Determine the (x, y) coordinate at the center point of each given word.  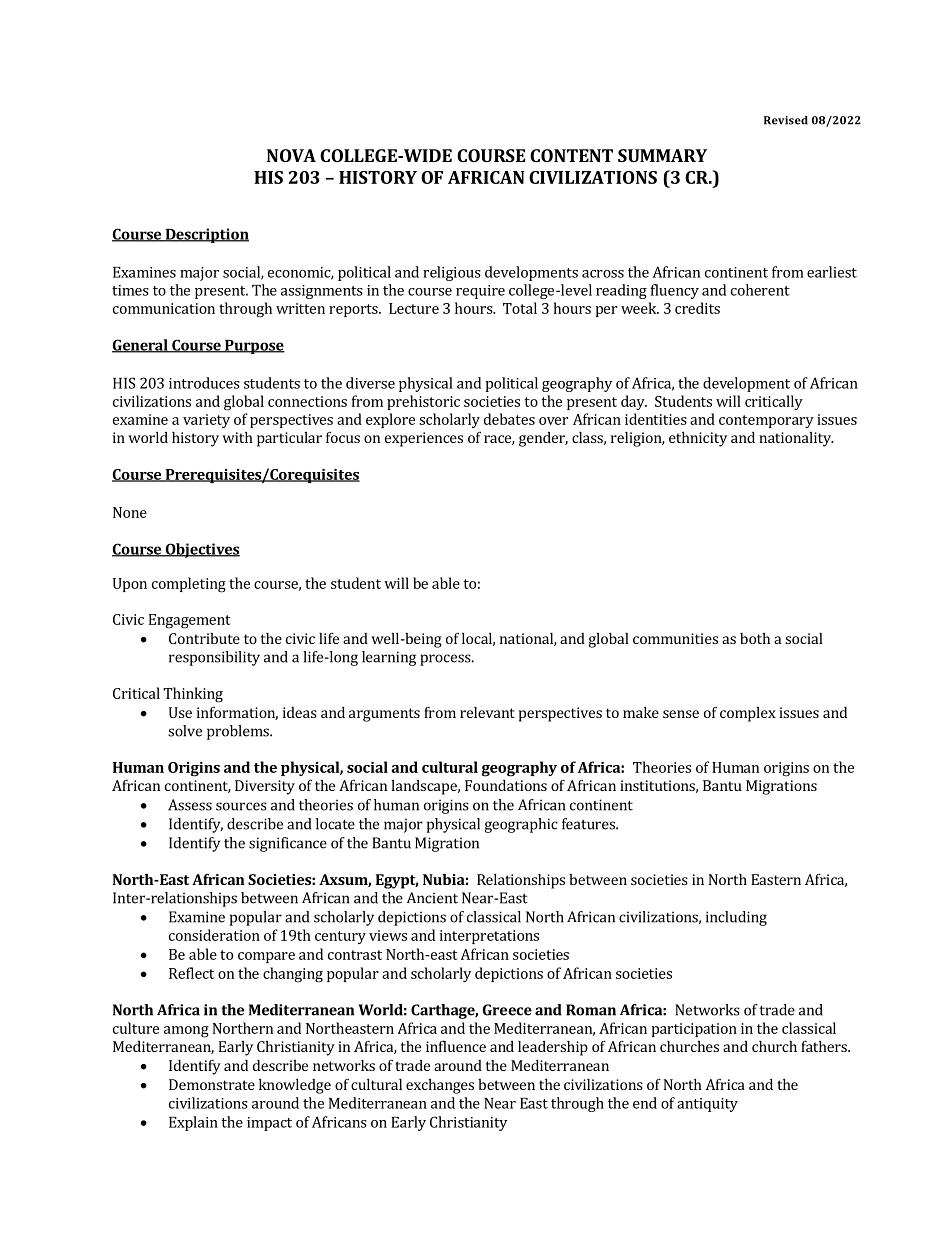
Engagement (190, 621)
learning (389, 658)
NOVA (291, 155)
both (755, 638)
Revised (786, 120)
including (736, 918)
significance (288, 844)
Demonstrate (212, 1084)
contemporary (766, 421)
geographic (521, 825)
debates (509, 419)
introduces (204, 383)
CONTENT (571, 155)
